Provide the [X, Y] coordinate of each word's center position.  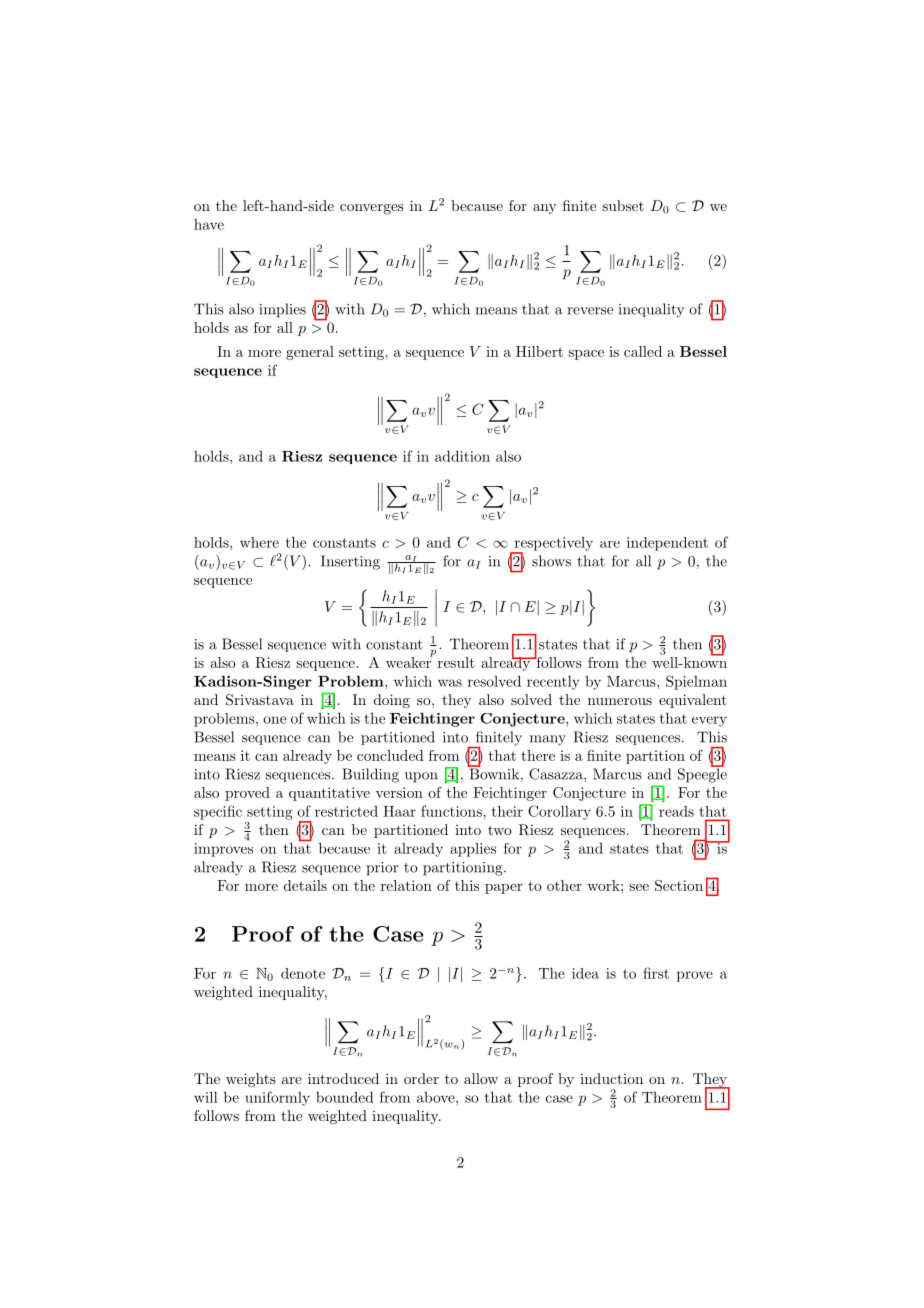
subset [623, 205]
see [639, 887]
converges [372, 209]
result [456, 662]
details [305, 885]
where [259, 542]
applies [473, 850]
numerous [620, 701]
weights [251, 1080]
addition [462, 456]
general [310, 353]
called [643, 351]
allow [481, 1078]
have [209, 224]
